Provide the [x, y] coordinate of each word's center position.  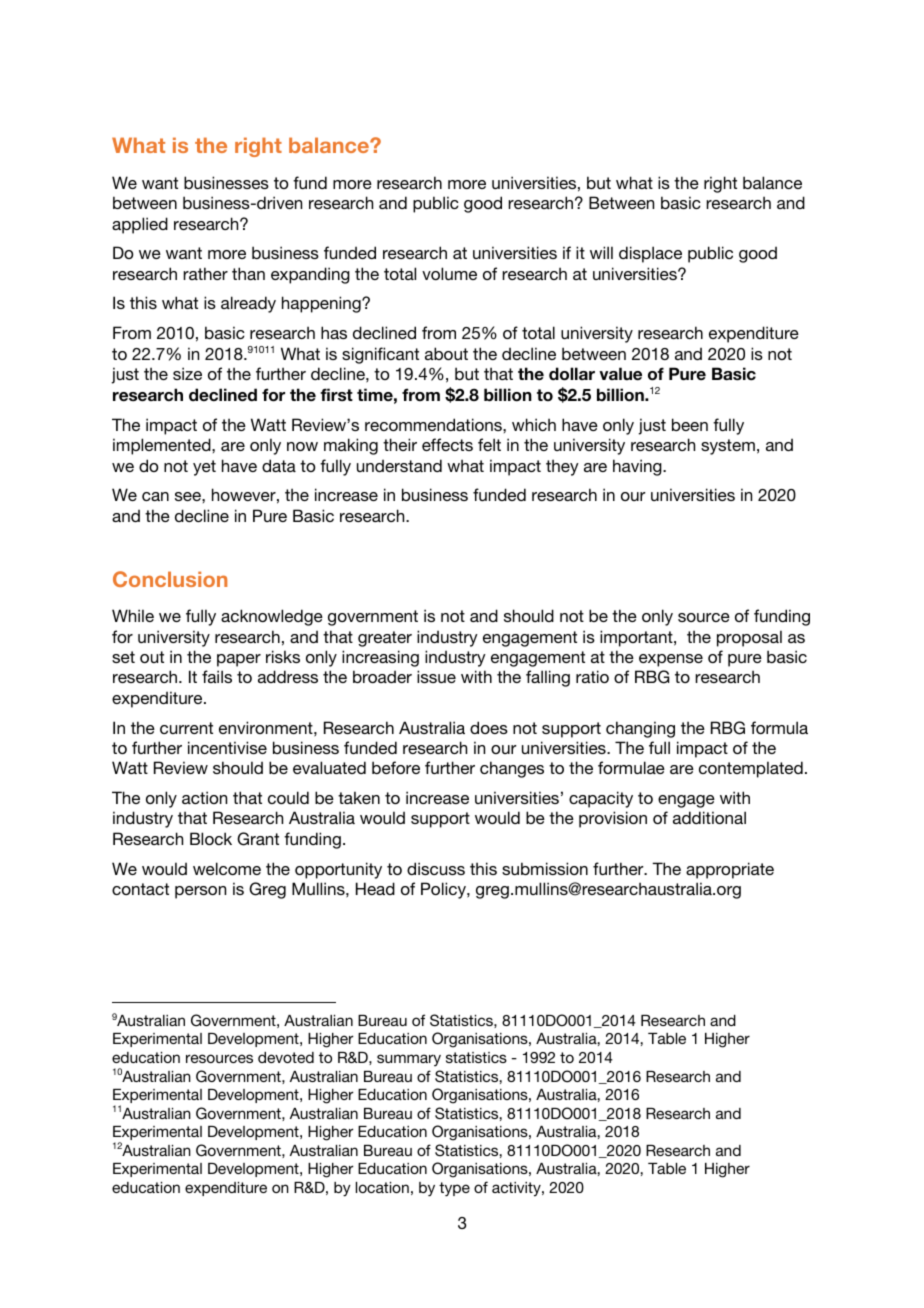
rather [205, 273]
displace [650, 254]
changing [640, 729]
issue [436, 676]
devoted [286, 1057]
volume [449, 273]
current [186, 728]
